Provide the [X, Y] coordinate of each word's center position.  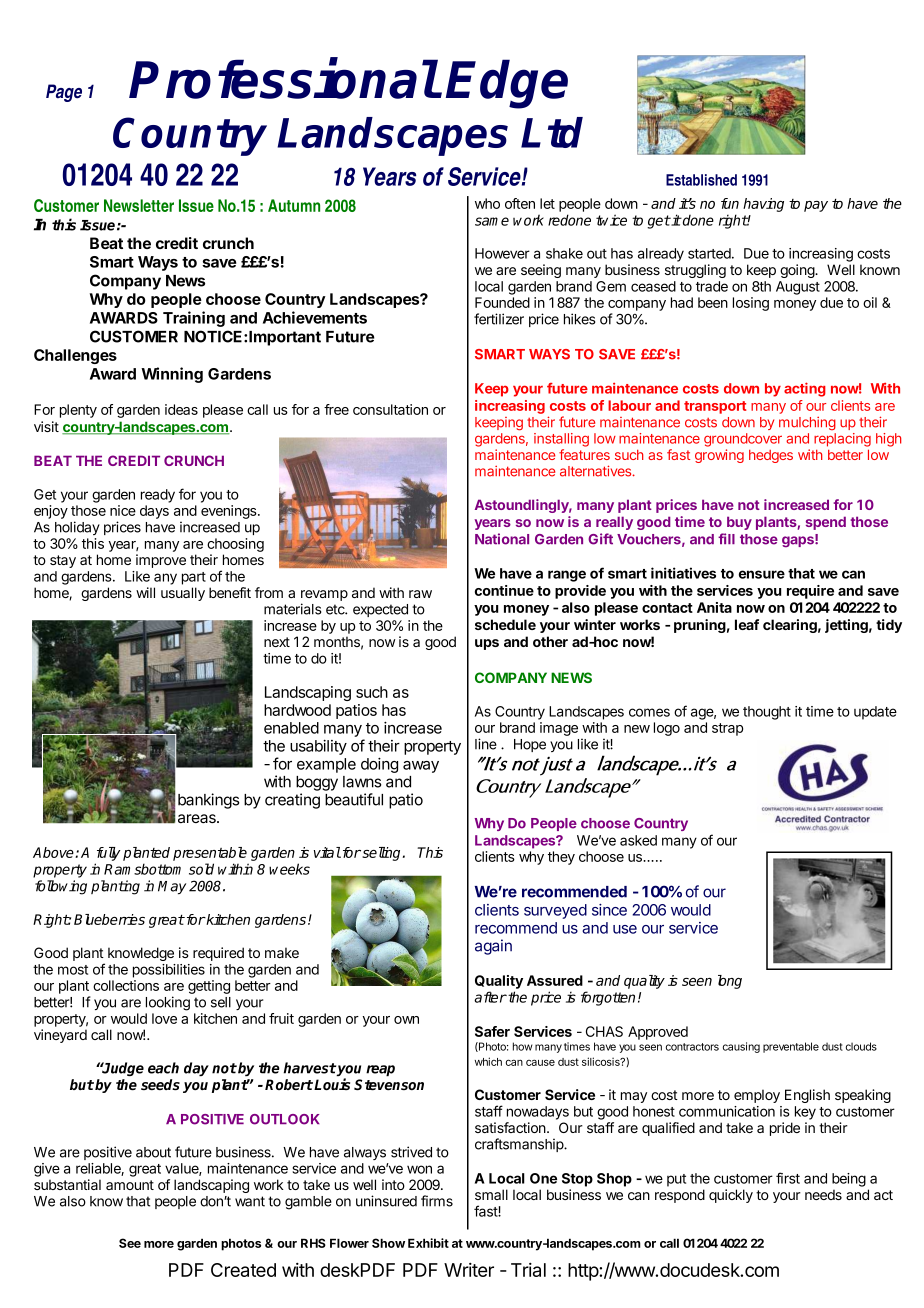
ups [487, 644]
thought [767, 713]
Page [64, 93]
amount [130, 1185]
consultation [390, 409]
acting [805, 389]
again [493, 947]
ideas [181, 409]
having [763, 205]
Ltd [552, 132]
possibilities [169, 971]
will [145, 592]
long [730, 982]
